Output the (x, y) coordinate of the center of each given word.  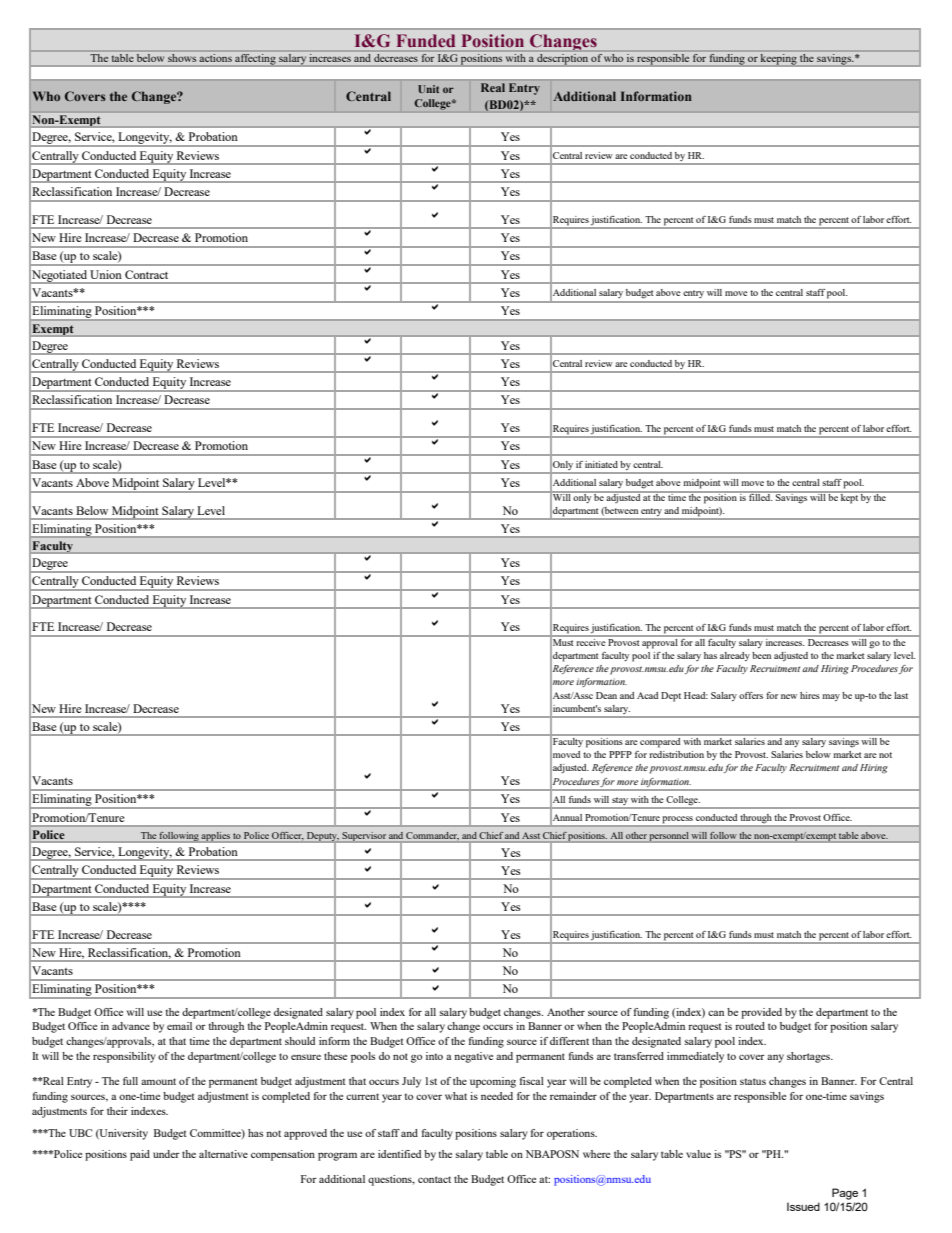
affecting (255, 59)
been (761, 655)
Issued (803, 1206)
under (166, 1154)
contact (434, 1179)
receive (591, 641)
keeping (779, 59)
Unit (428, 89)
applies (216, 837)
